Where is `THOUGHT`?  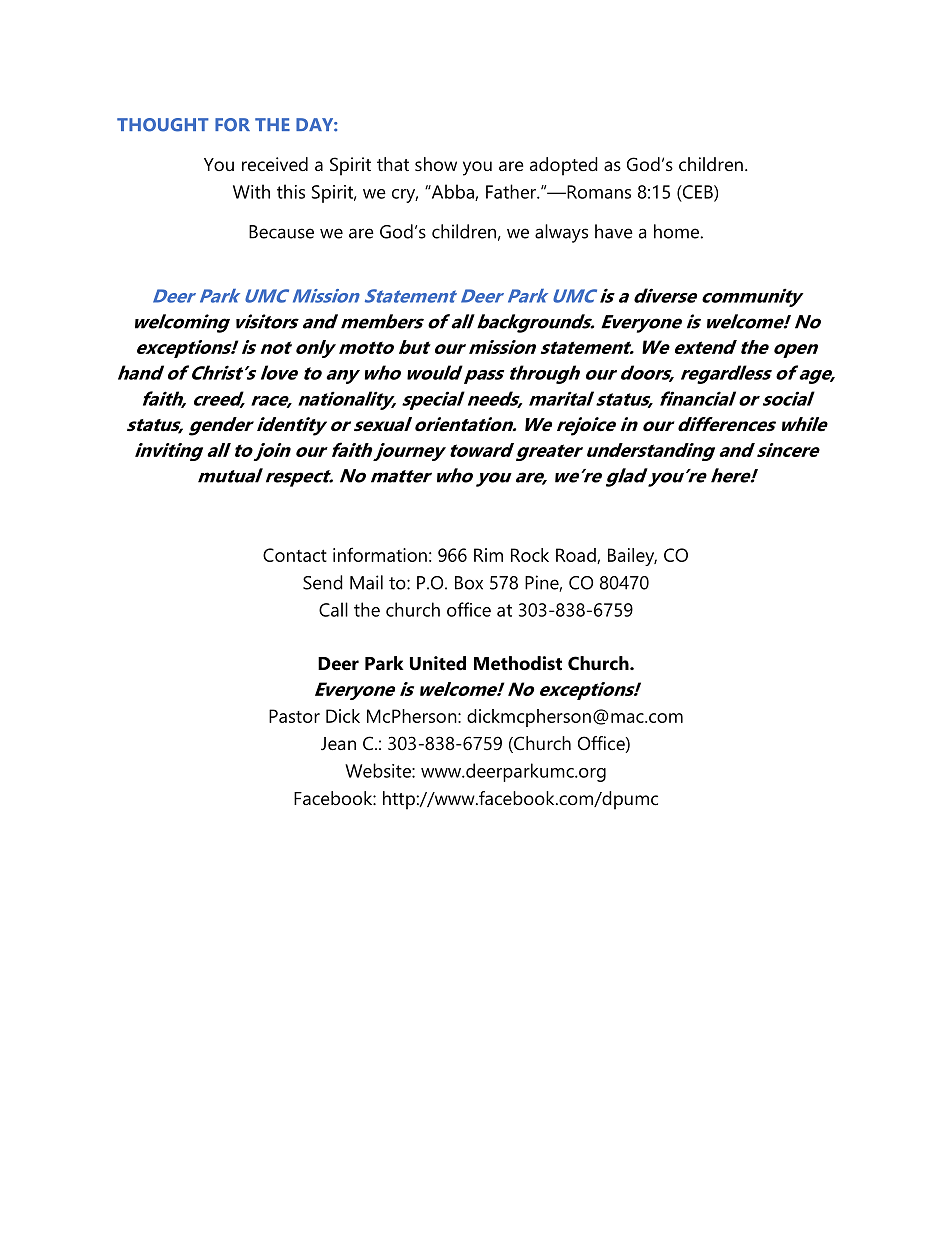 THOUGHT is located at coordinates (163, 125).
